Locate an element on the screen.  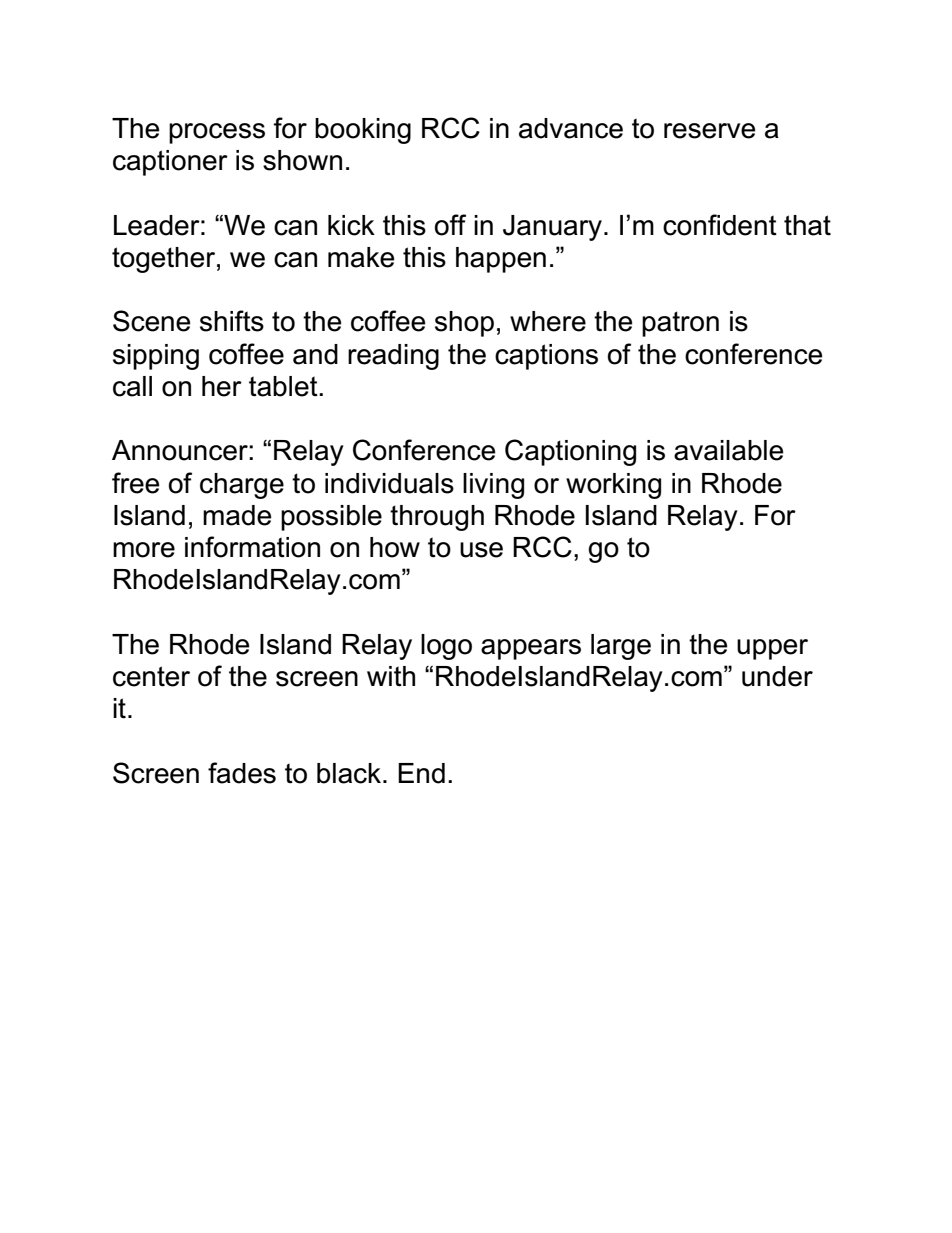
process is located at coordinates (217, 133).
